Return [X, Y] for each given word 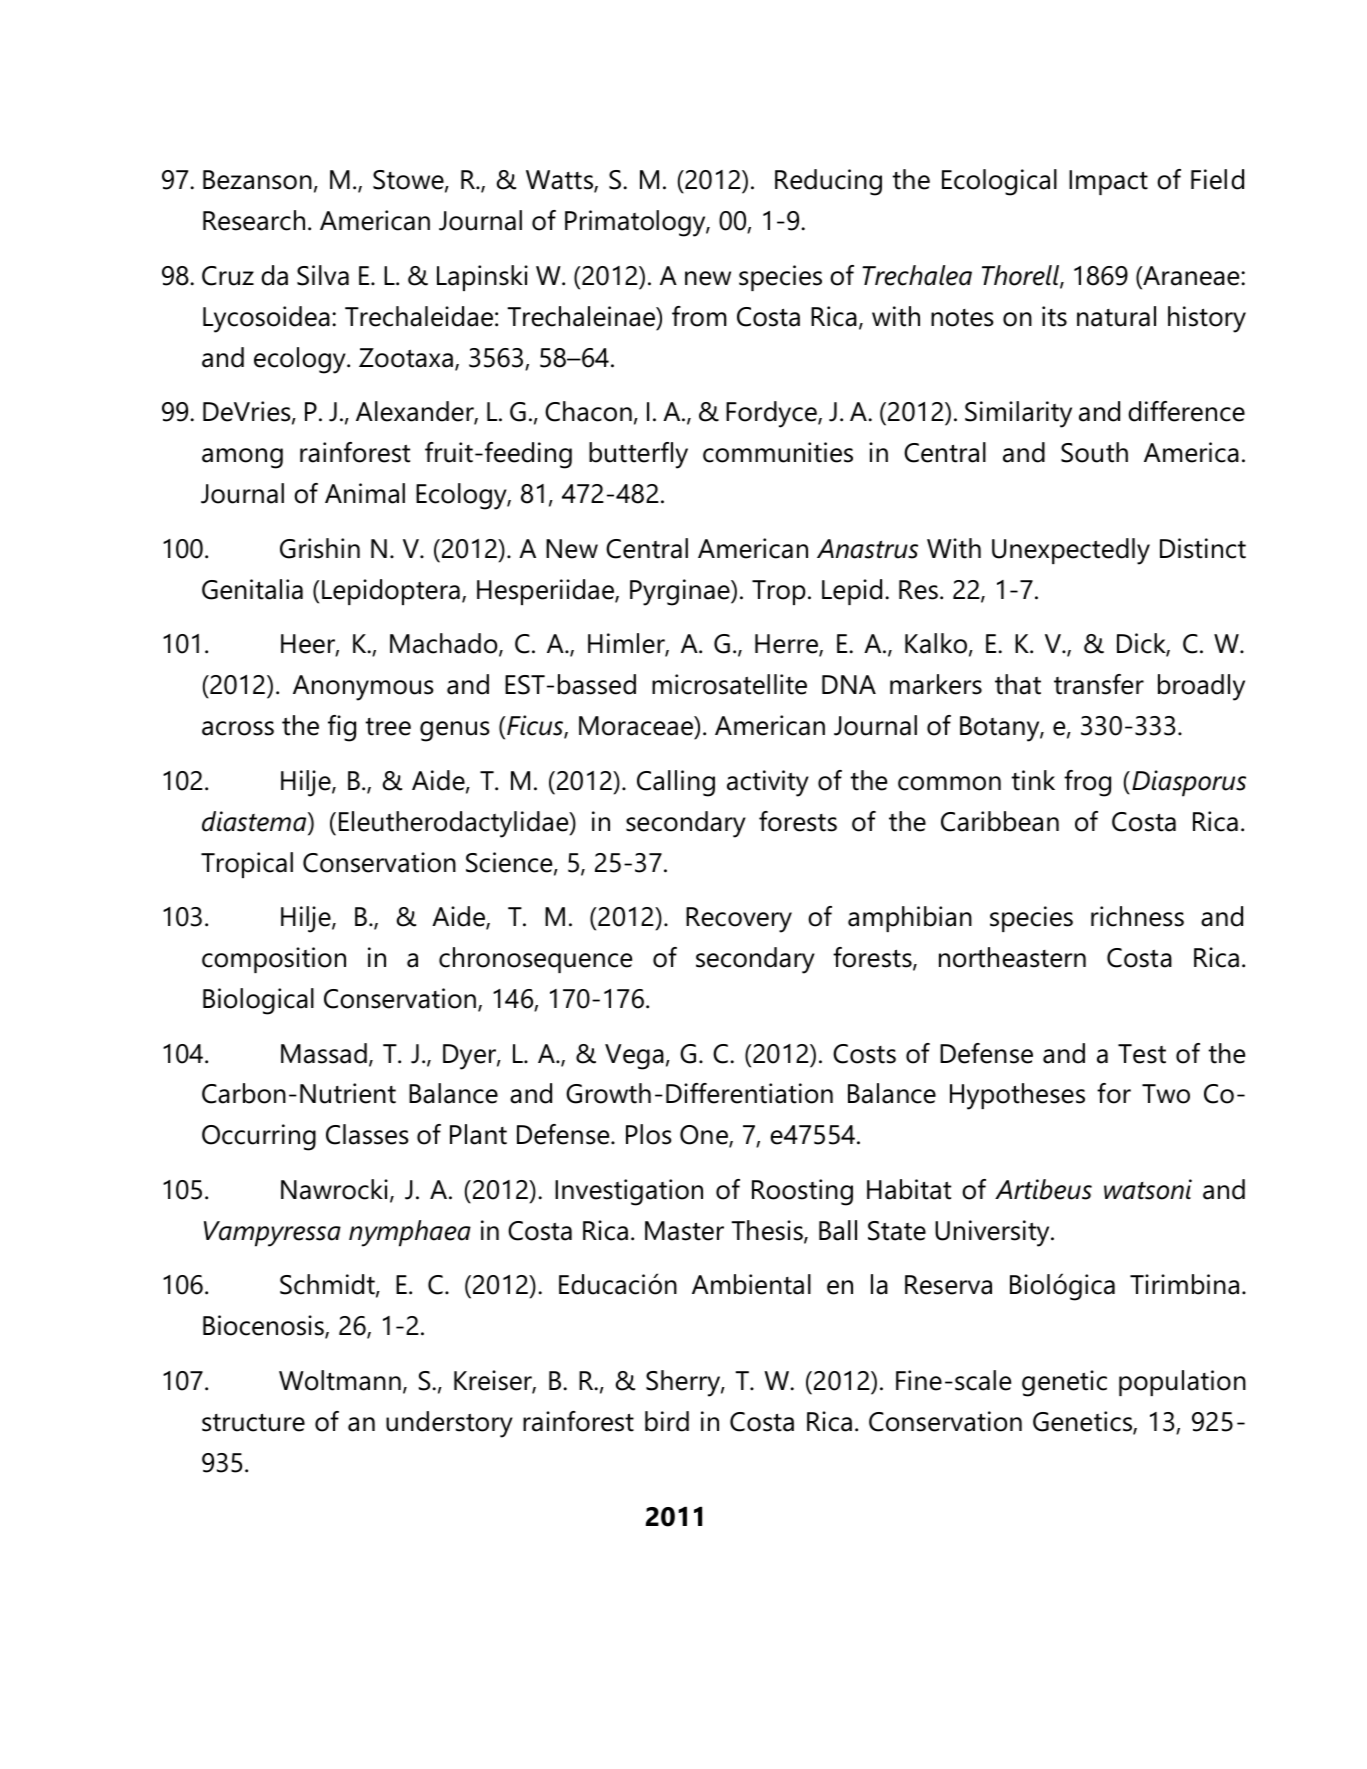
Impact [1108, 182]
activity [768, 783]
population [1182, 1383]
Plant [478, 1134]
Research [254, 220]
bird [667, 1421]
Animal [365, 493]
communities [778, 452]
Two [1166, 1094]
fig [342, 728]
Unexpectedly [1071, 551]
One [705, 1136]
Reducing [828, 182]
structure [253, 1422]
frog [1087, 783]
